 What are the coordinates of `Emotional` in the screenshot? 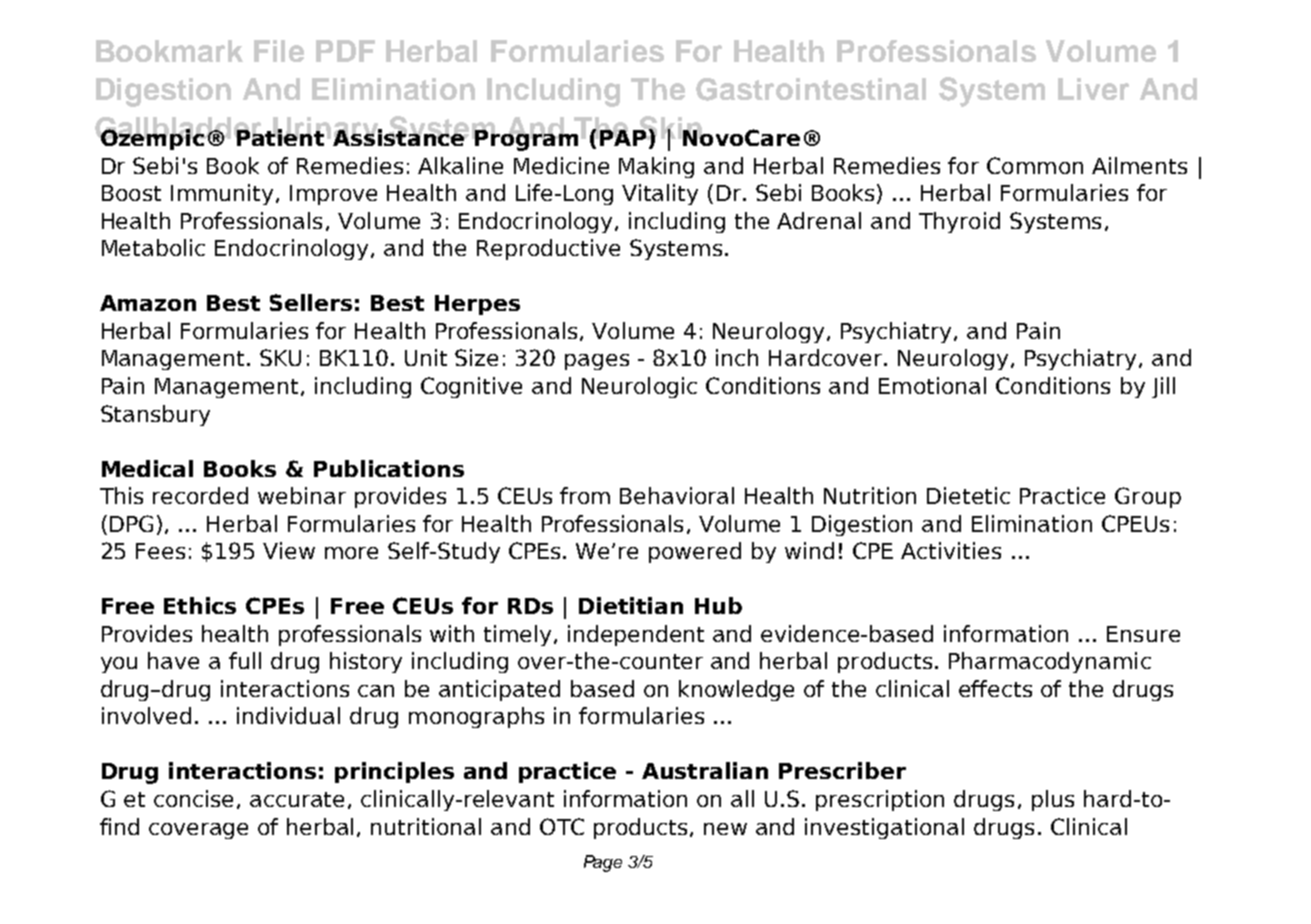 It's located at (932, 385).
